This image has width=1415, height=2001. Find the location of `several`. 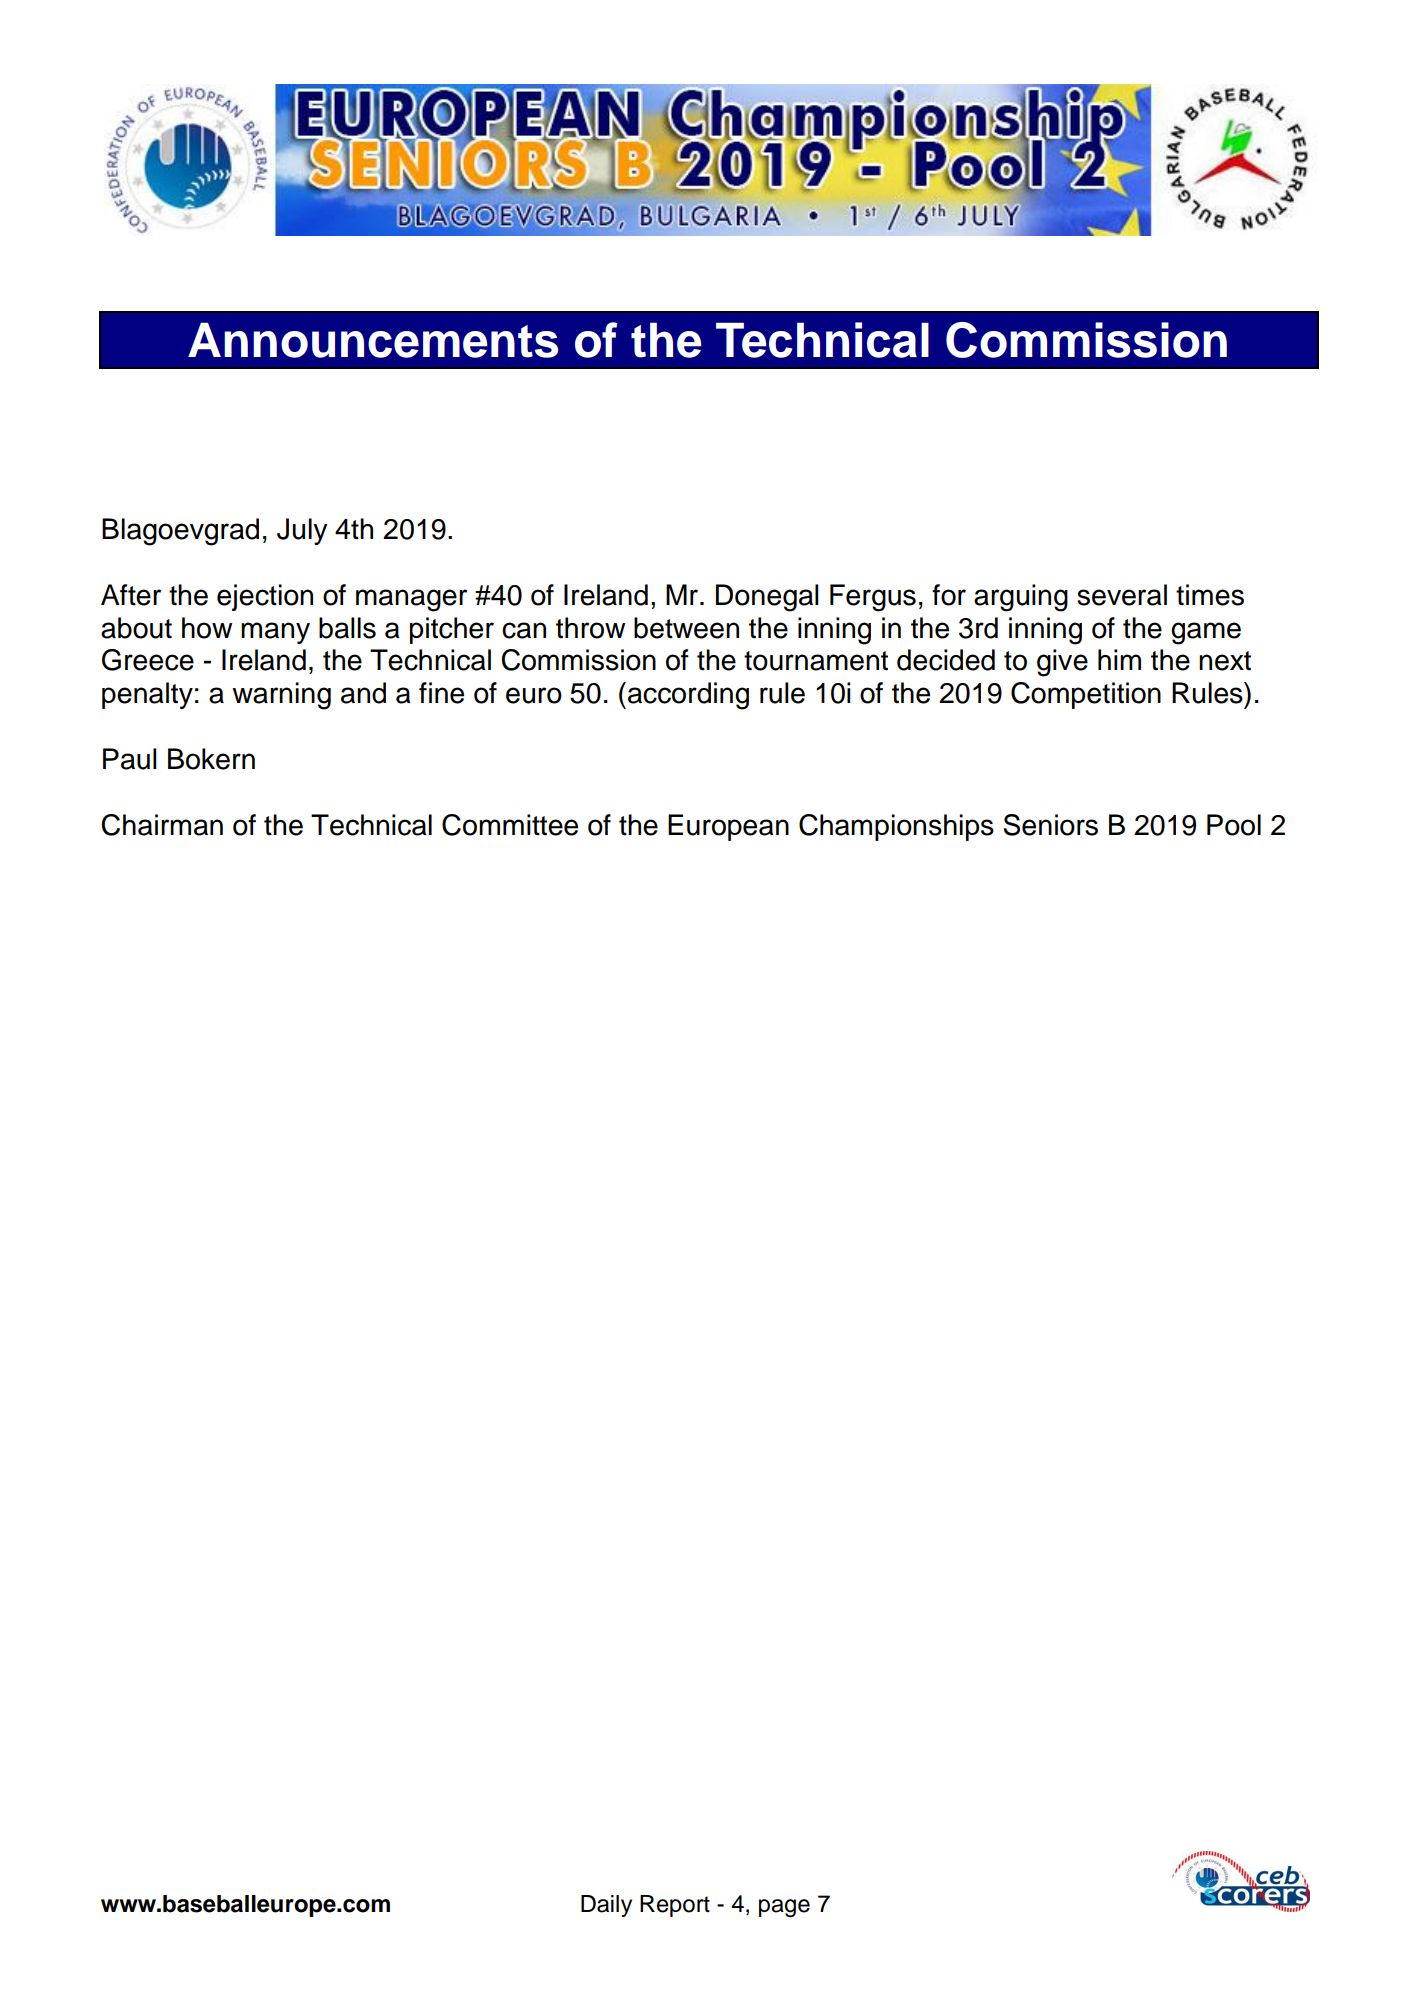

several is located at coordinates (1122, 595).
